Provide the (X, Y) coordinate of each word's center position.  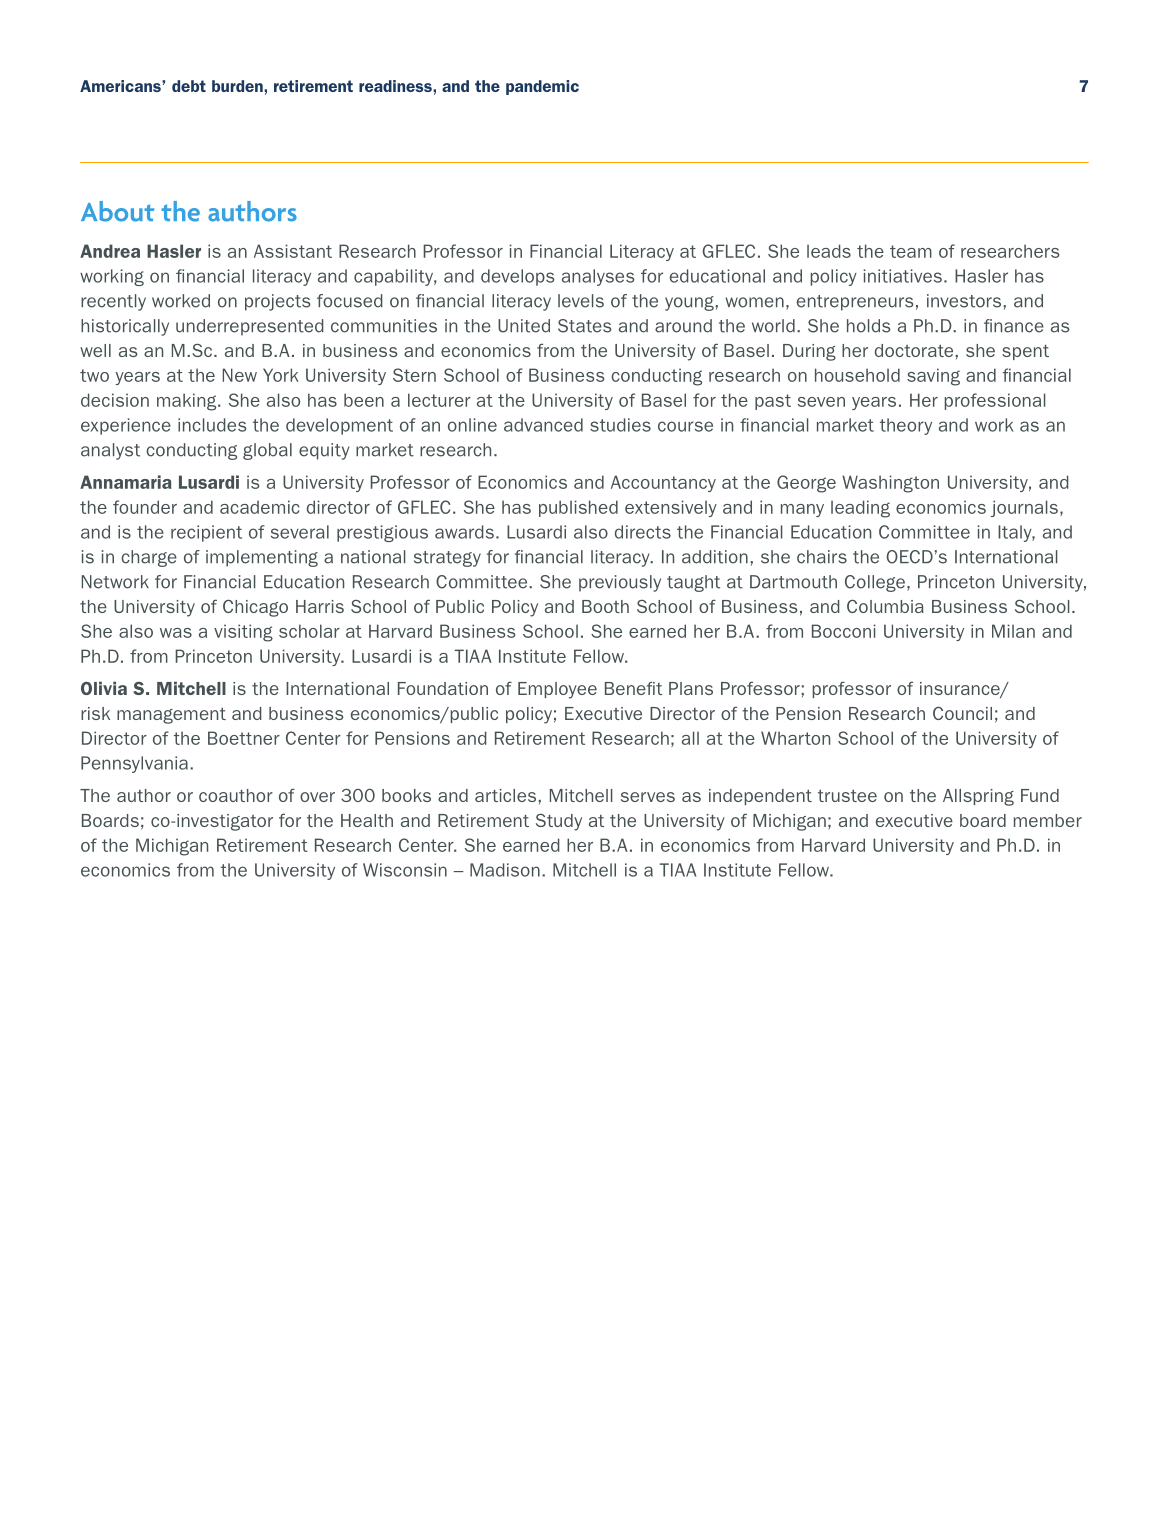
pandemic (542, 87)
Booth (605, 606)
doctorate (915, 350)
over (317, 797)
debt (189, 86)
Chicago (255, 608)
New (240, 375)
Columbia (885, 606)
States (585, 326)
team (911, 251)
